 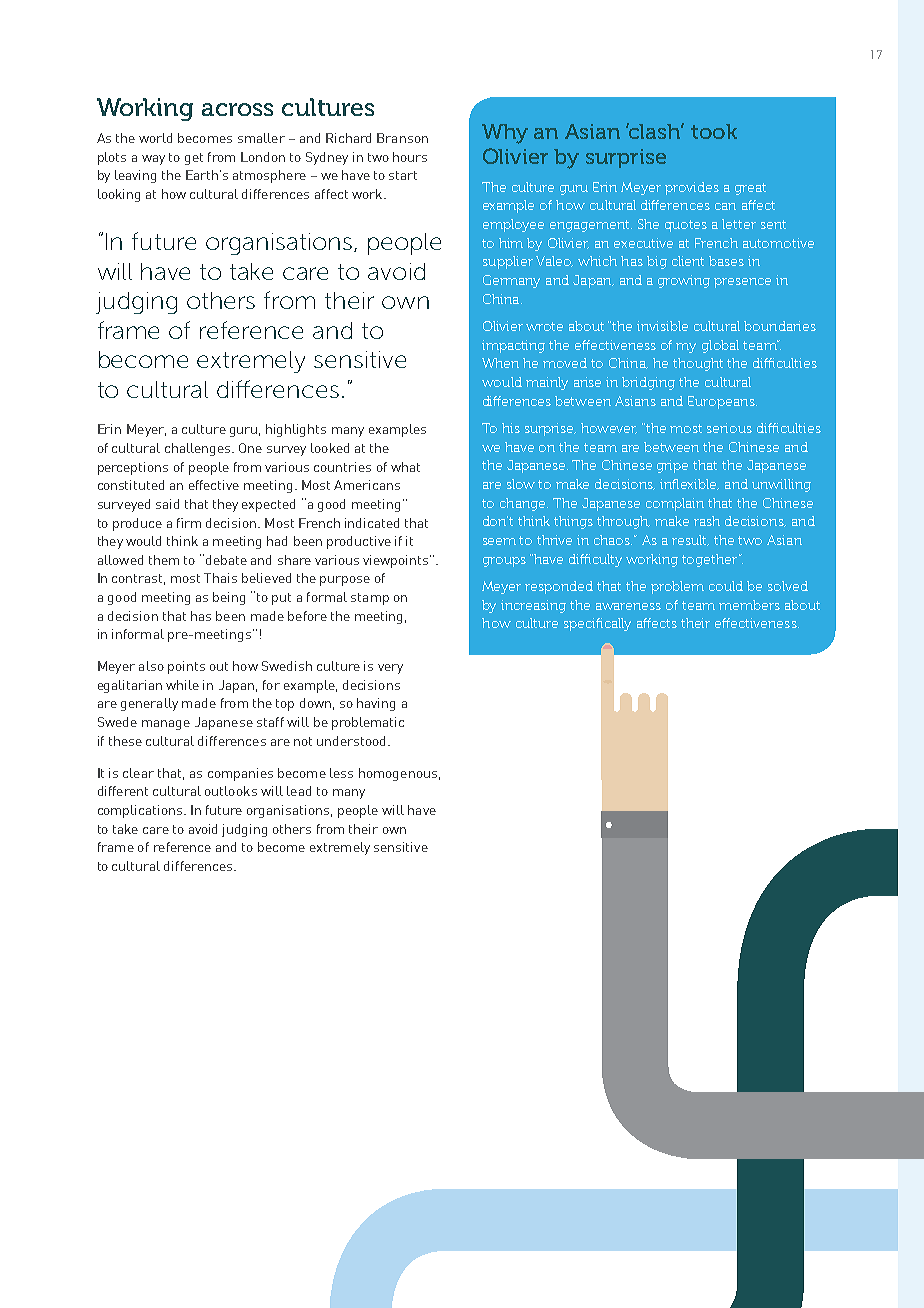 What do you see at coordinates (405, 467) in the document?
I see `what` at bounding box center [405, 467].
